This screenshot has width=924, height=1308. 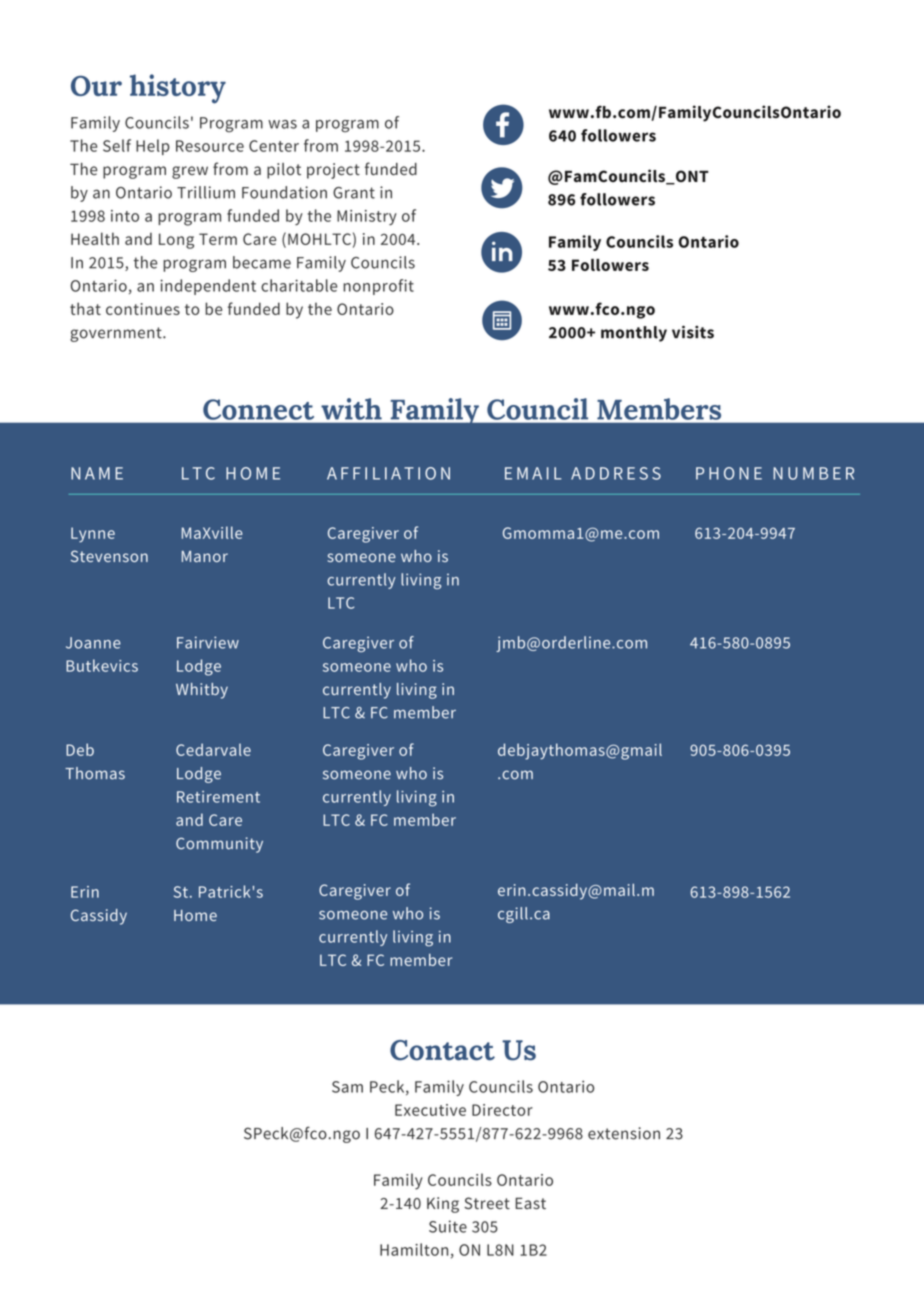 I want to click on Contact, so click(x=442, y=1050).
